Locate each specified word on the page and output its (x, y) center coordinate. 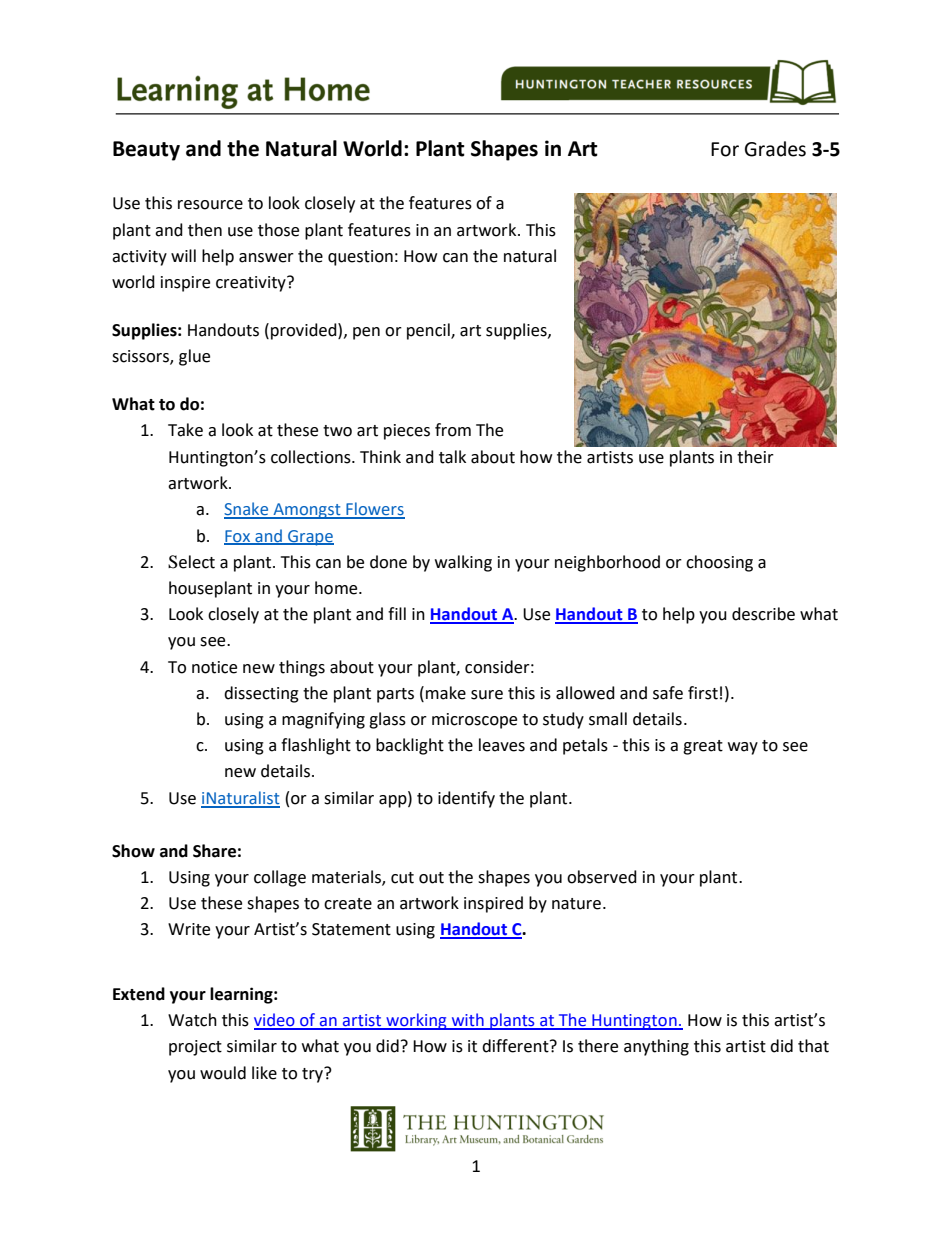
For (725, 149)
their (755, 457)
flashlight (316, 746)
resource (210, 205)
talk (452, 457)
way (743, 748)
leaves (502, 745)
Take (185, 430)
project (195, 1048)
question (360, 258)
